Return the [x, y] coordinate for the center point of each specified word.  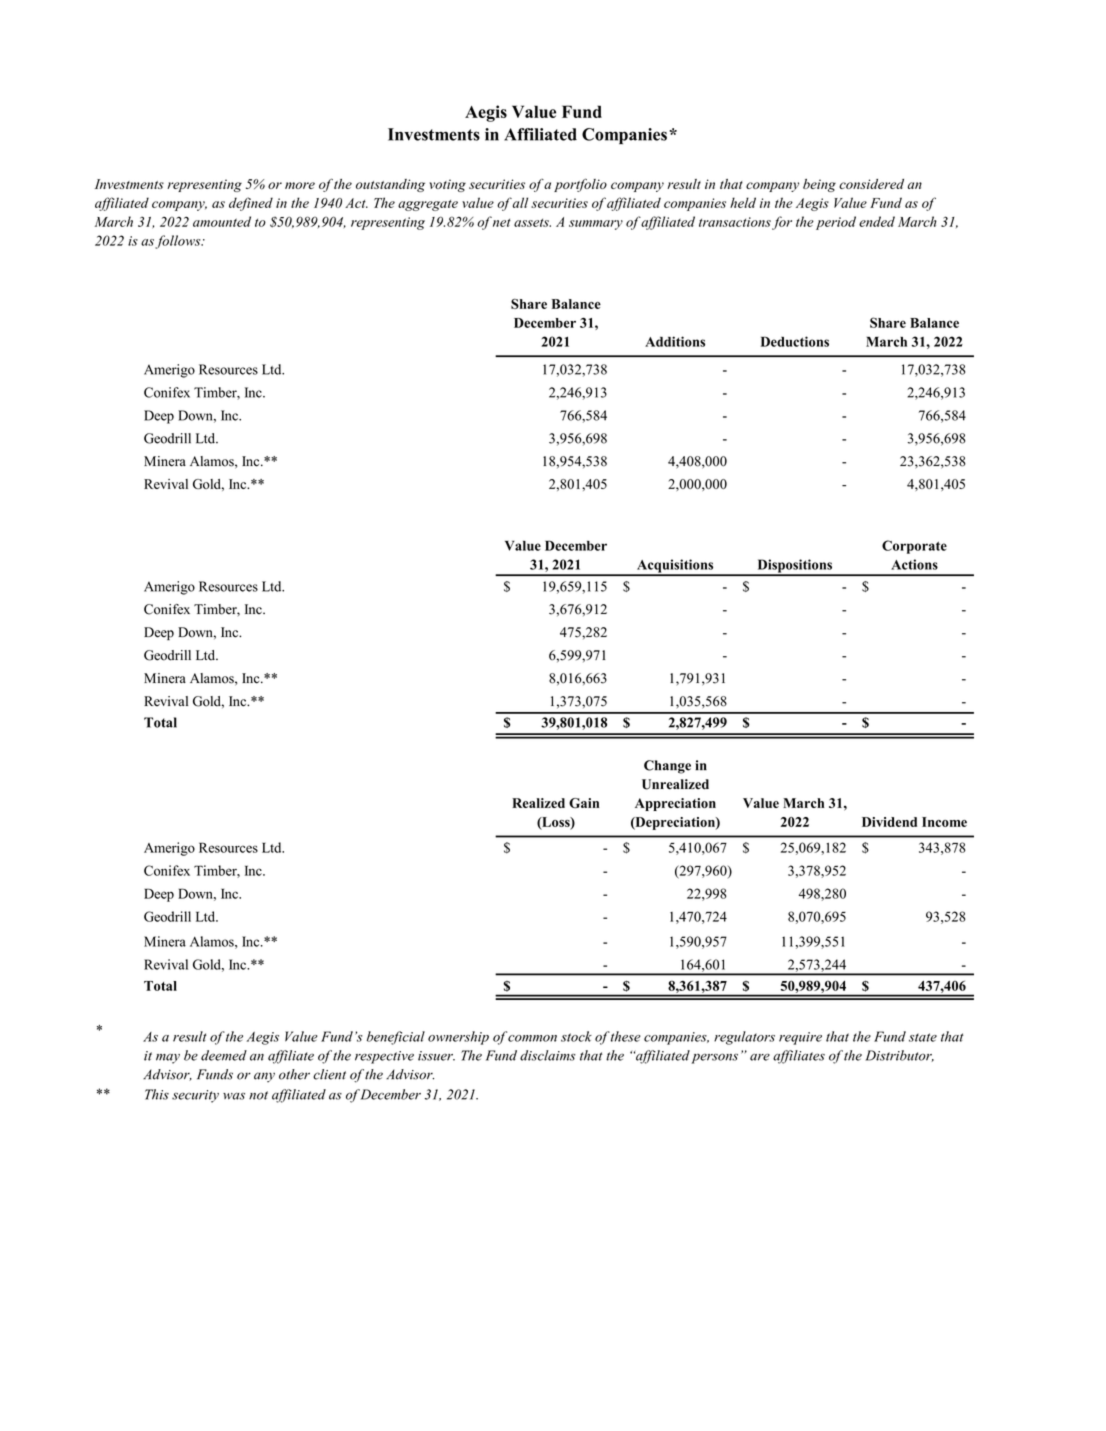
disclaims [548, 1055]
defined [251, 204]
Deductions [795, 341]
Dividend [889, 822]
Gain [584, 803]
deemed [224, 1055]
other [294, 1074]
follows [179, 242]
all [520, 202]
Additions [675, 341]
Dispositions [795, 567]
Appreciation [675, 804]
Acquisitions [675, 567]
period [836, 223]
